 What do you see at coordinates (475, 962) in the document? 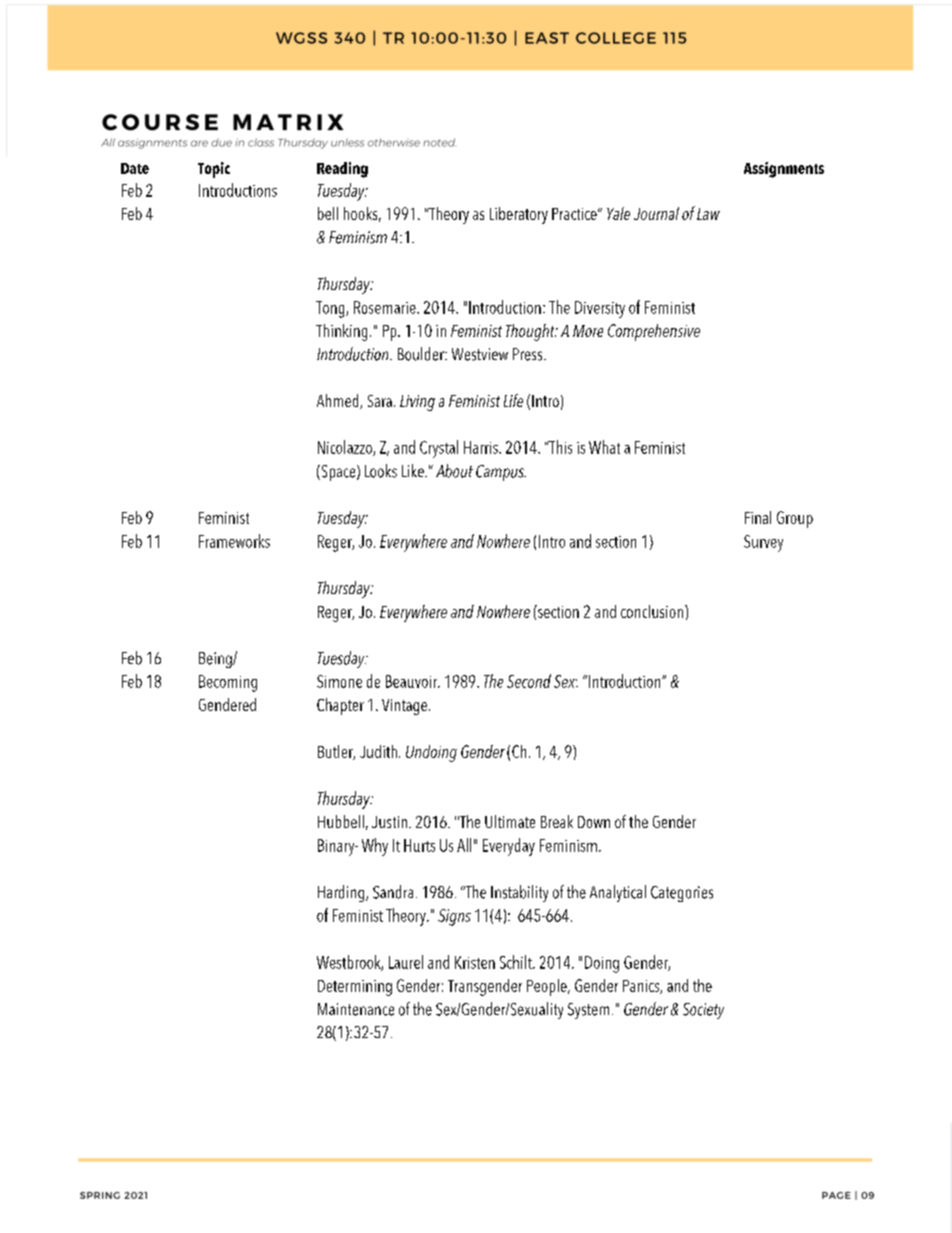
I see `Kristen` at bounding box center [475, 962].
